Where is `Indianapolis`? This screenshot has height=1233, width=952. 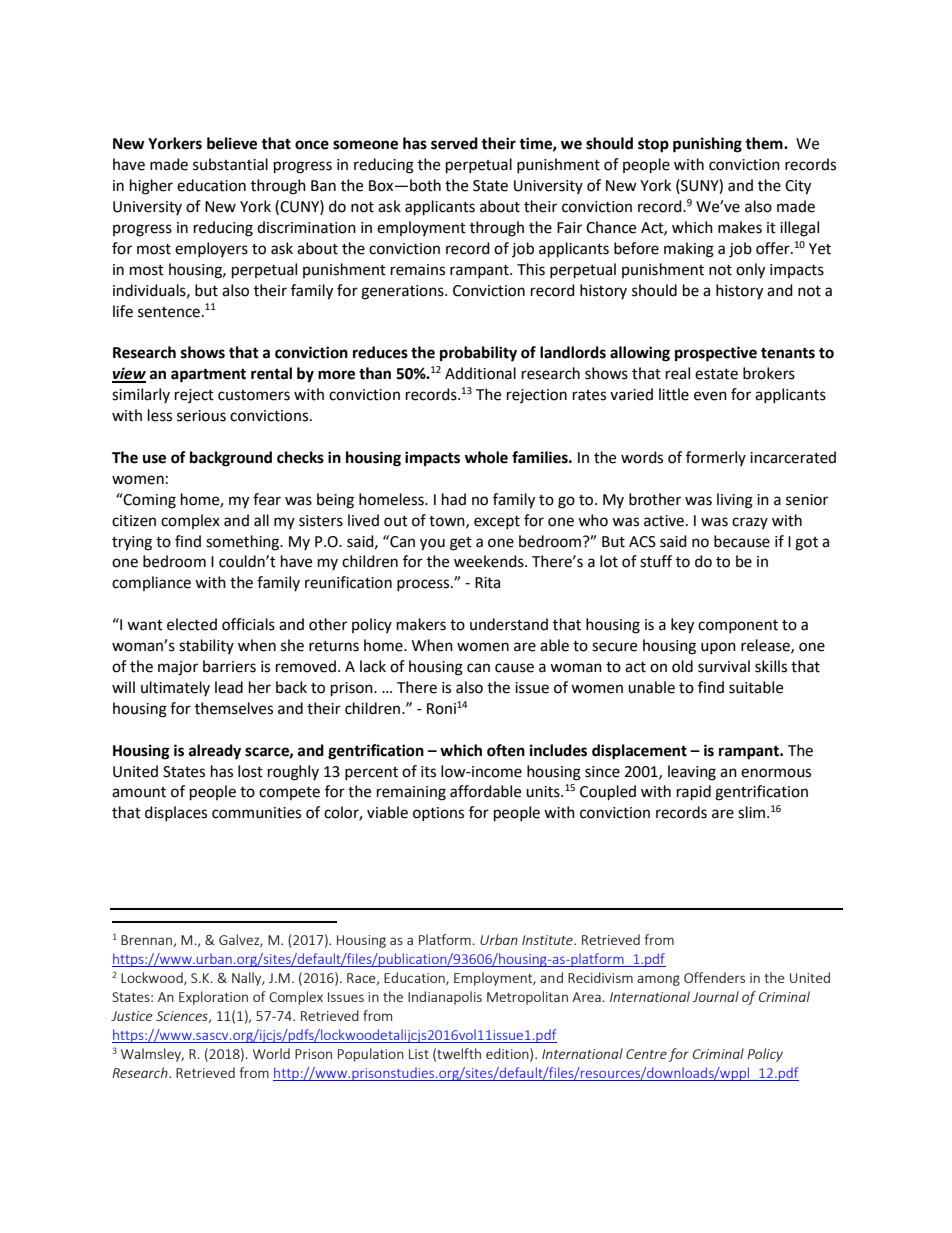
Indianapolis is located at coordinates (445, 998).
